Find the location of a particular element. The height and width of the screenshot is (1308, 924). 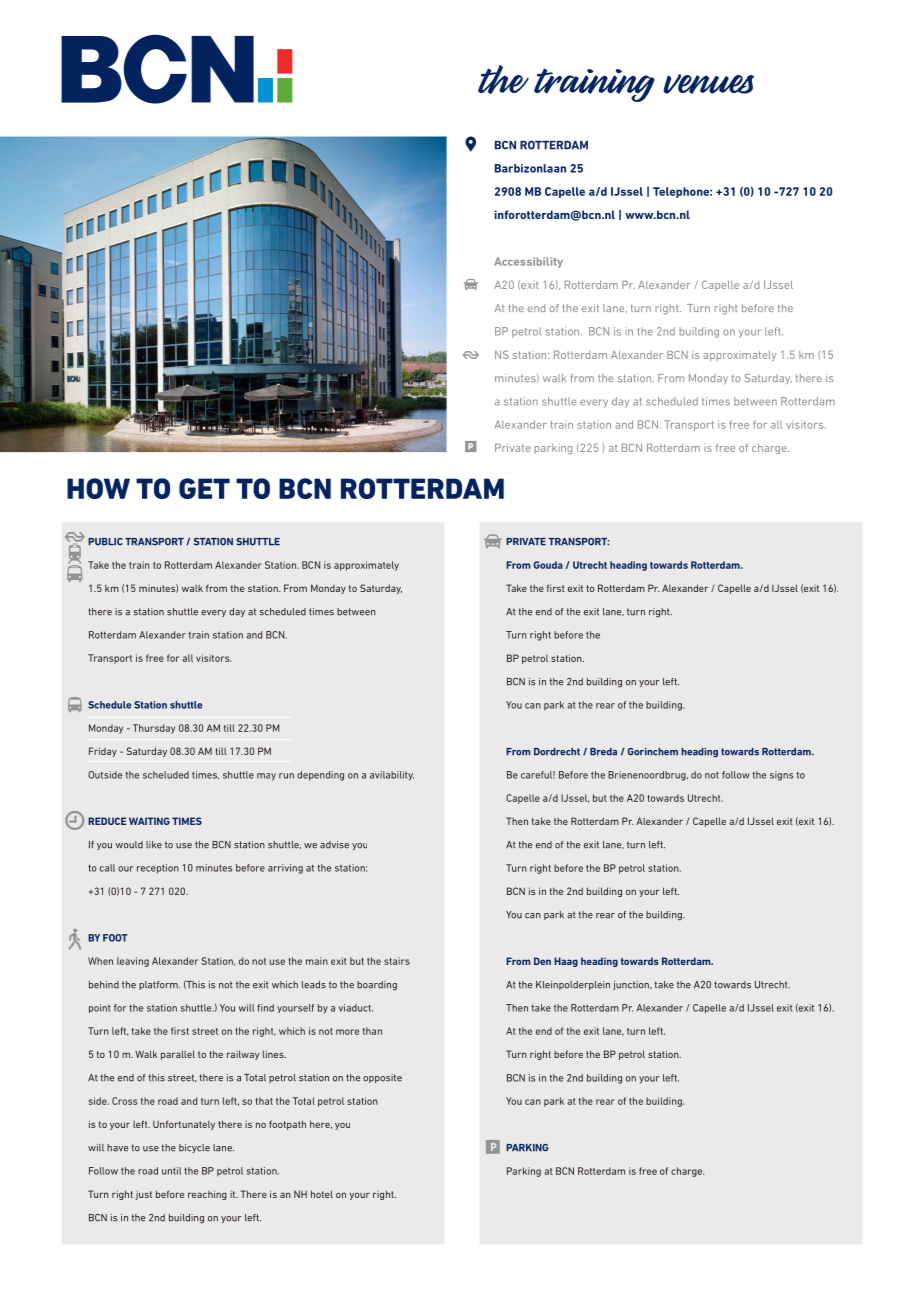

until is located at coordinates (171, 1171).
